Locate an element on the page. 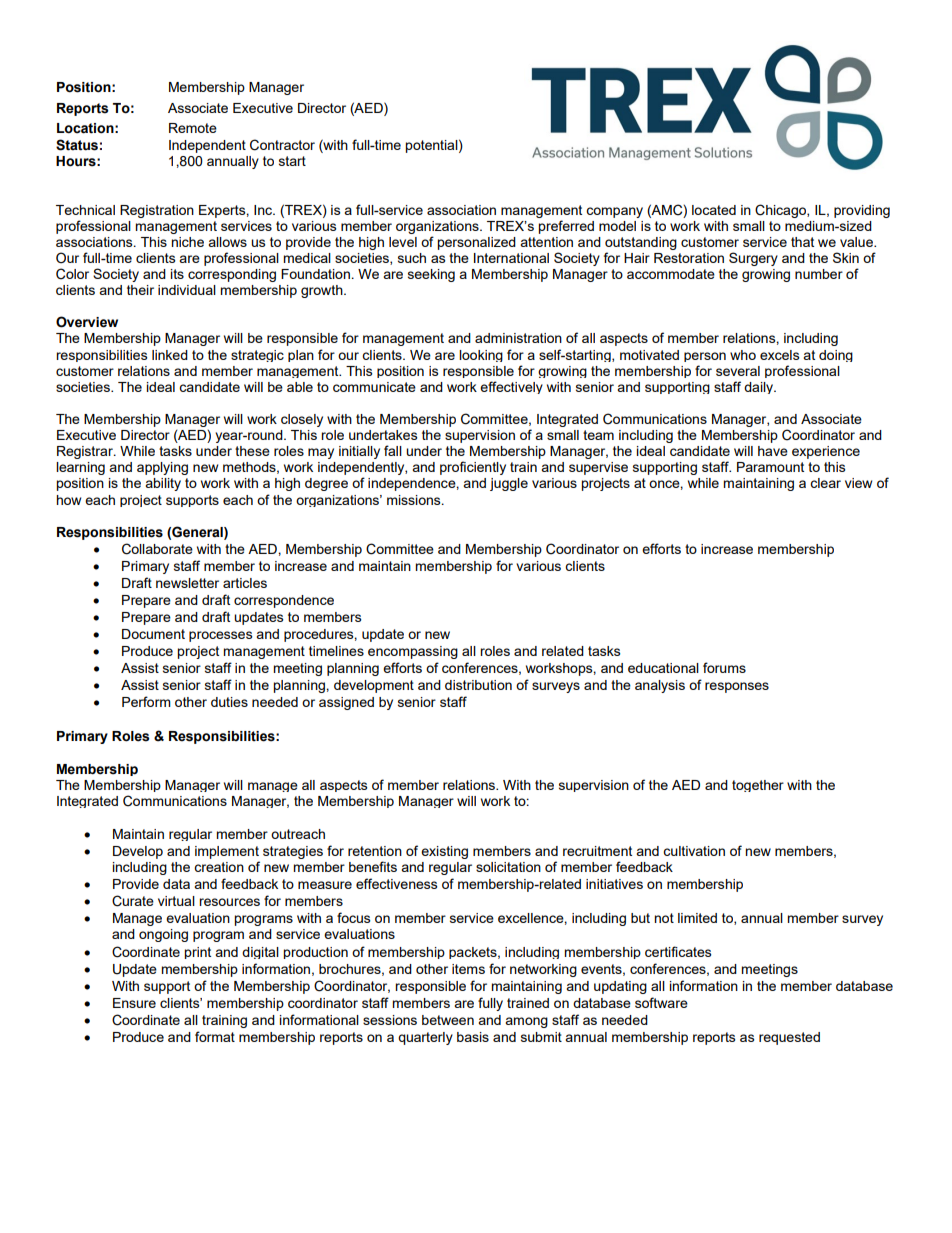 This image has width=952, height=1233. preferred is located at coordinates (566, 227).
